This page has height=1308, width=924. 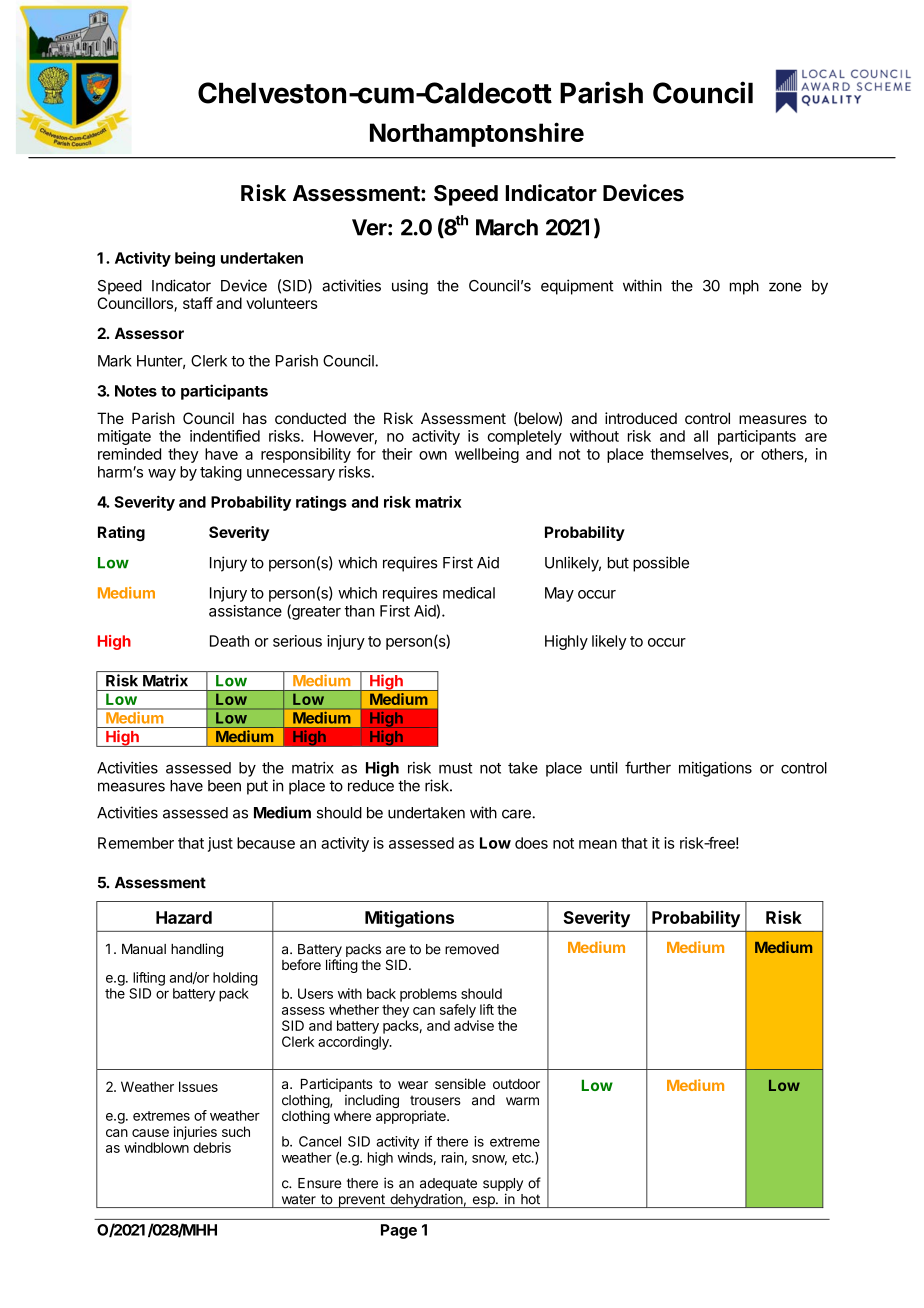 I want to click on staff, so click(x=198, y=303).
